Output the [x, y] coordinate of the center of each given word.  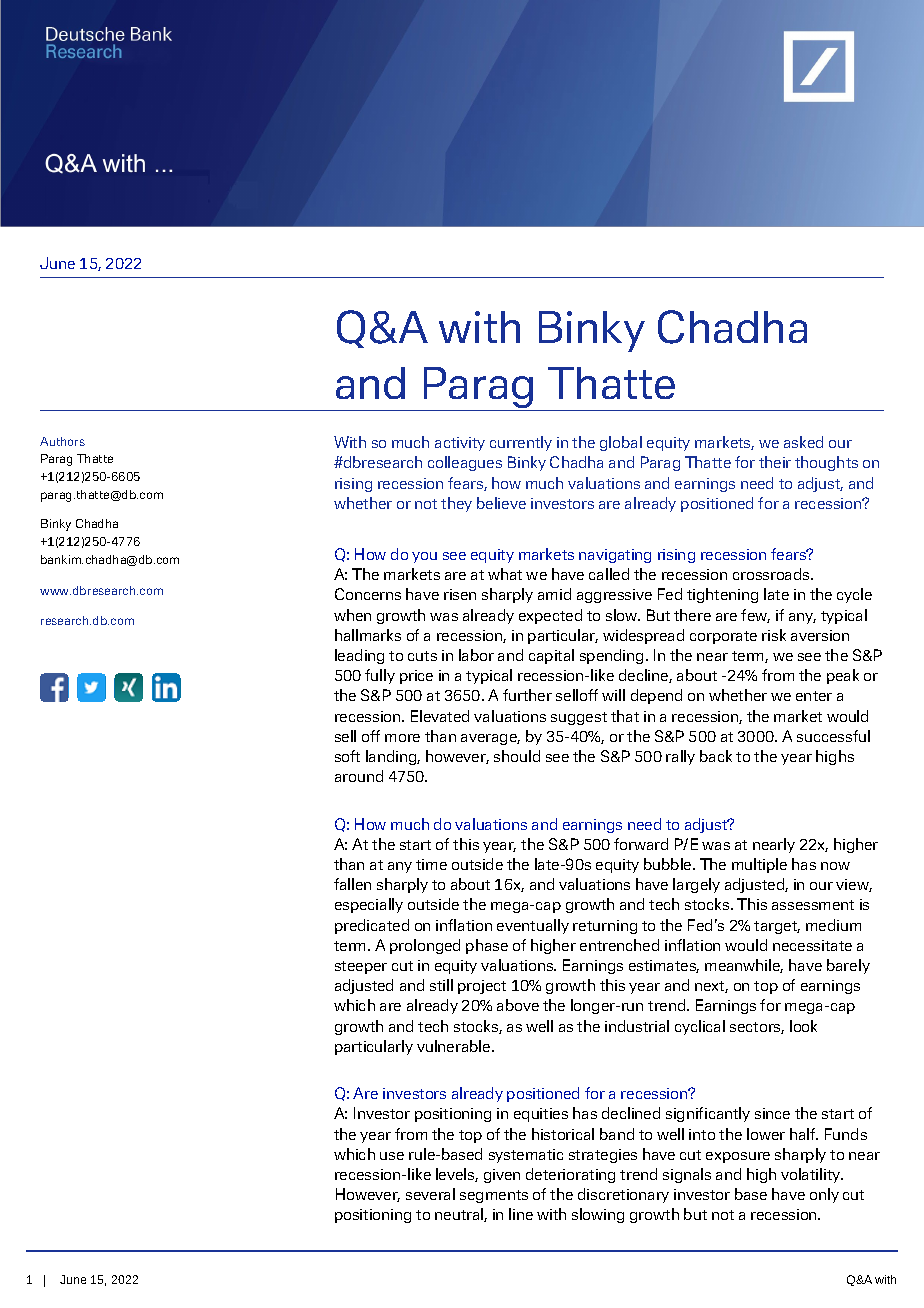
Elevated [440, 716]
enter [814, 696]
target [777, 927]
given [502, 1176]
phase [487, 946]
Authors [62, 441]
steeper [361, 967]
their [775, 462]
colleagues [465, 463]
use [392, 1156]
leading [359, 656]
